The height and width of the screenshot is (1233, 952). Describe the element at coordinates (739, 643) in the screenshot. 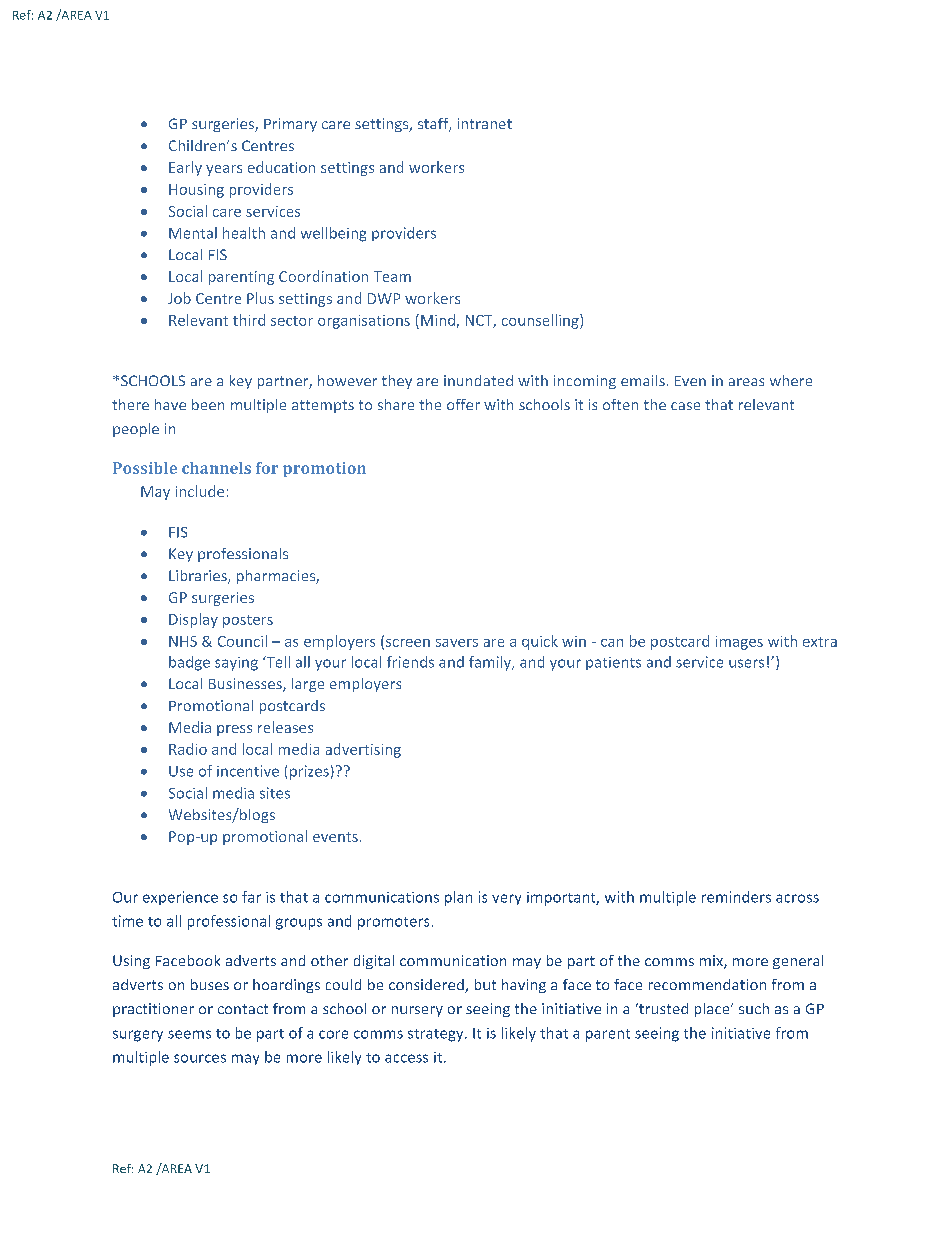

I see `images` at that location.
